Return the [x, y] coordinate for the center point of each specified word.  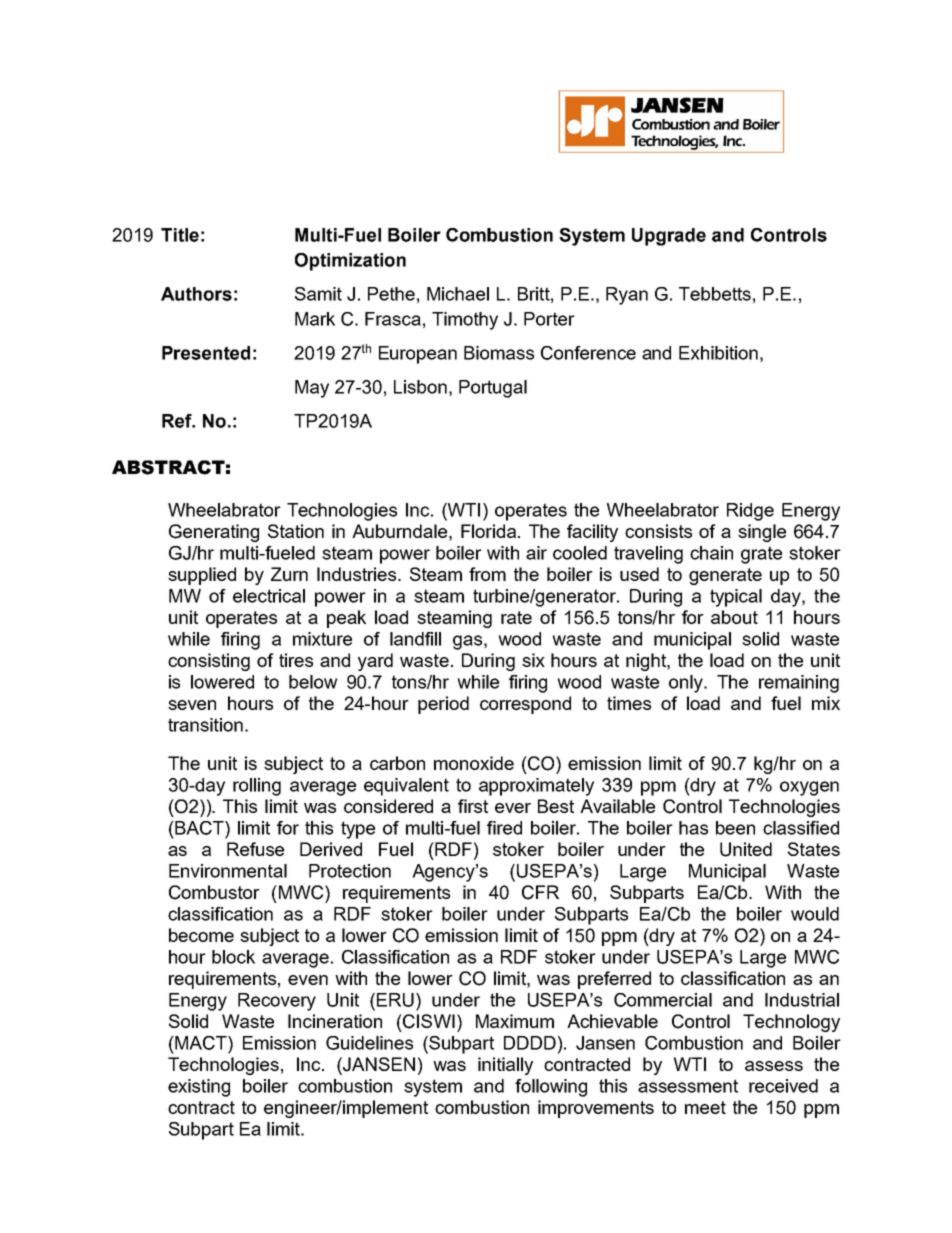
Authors [196, 294]
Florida [488, 531]
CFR [540, 892]
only [687, 684]
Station [296, 531]
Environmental [228, 871]
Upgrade [669, 237]
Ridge [750, 512]
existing [199, 1088]
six [533, 660]
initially [505, 1066]
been [735, 828]
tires [296, 660]
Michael [458, 294]
